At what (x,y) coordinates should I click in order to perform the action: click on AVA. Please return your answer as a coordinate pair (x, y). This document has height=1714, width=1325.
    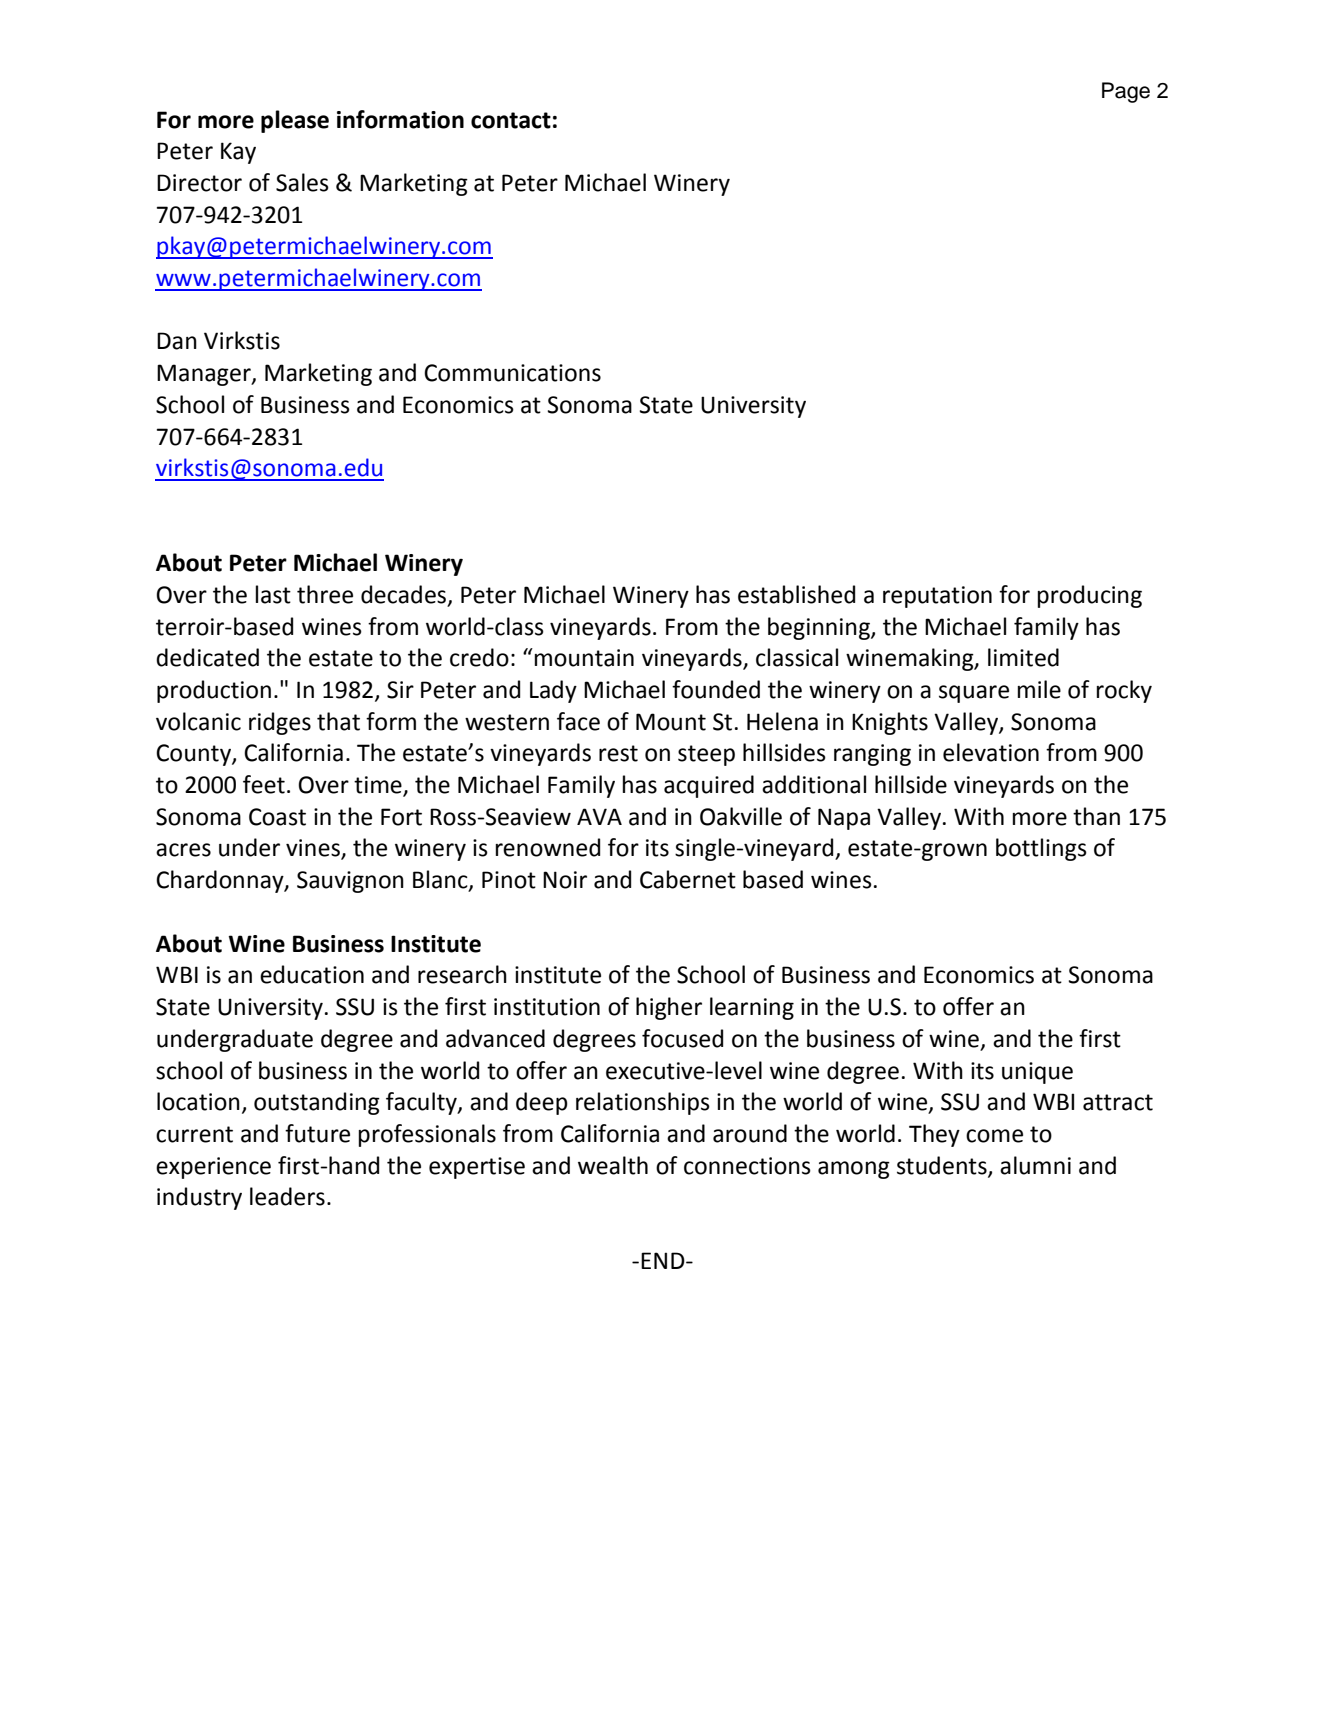
    Looking at the image, I should click on (599, 816).
